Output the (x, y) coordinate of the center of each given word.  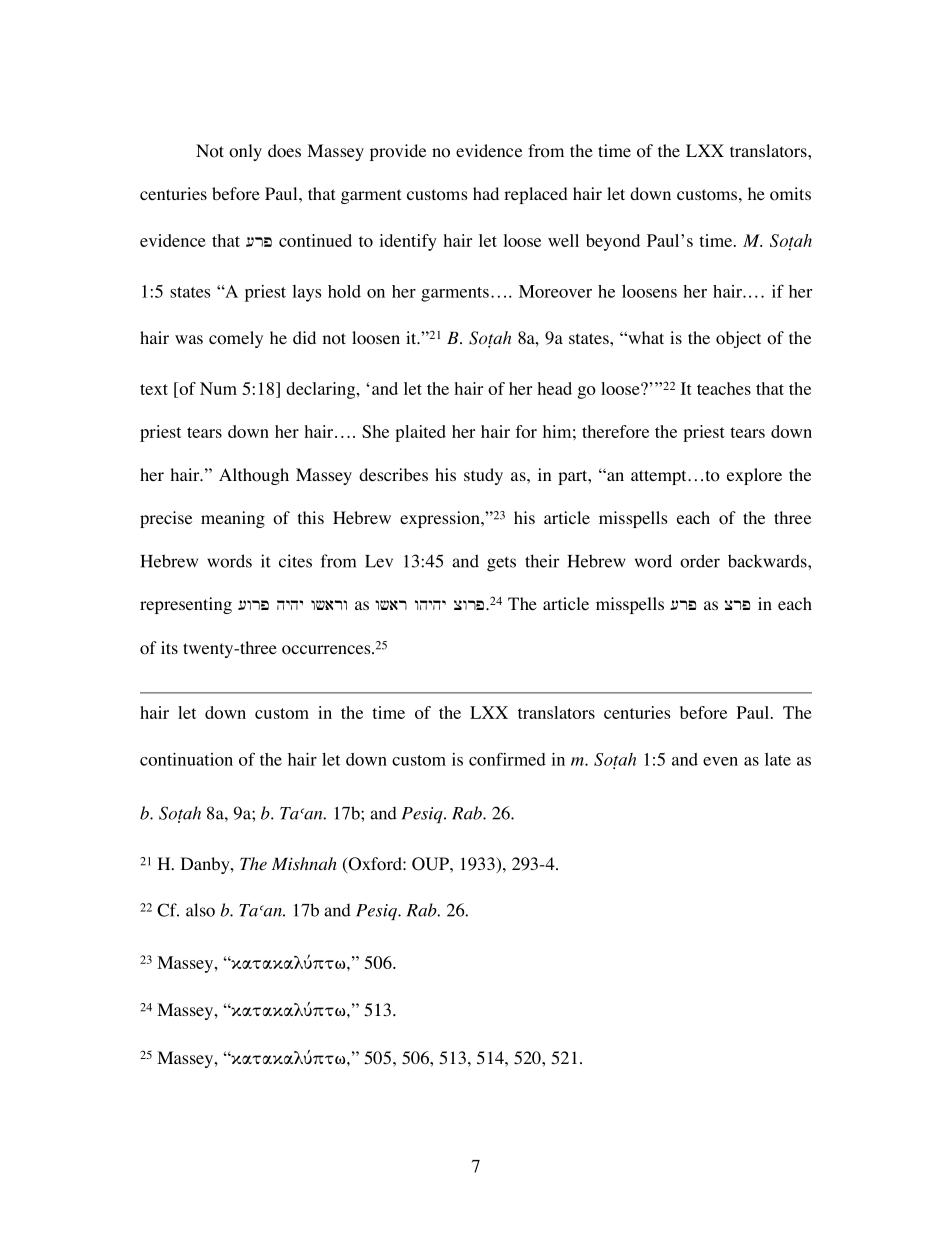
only (245, 152)
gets (501, 564)
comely (236, 339)
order (700, 561)
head (555, 388)
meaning (233, 519)
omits (790, 194)
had (486, 193)
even (720, 761)
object (738, 339)
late (778, 759)
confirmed (507, 759)
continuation (186, 759)
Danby (206, 865)
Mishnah (304, 864)
